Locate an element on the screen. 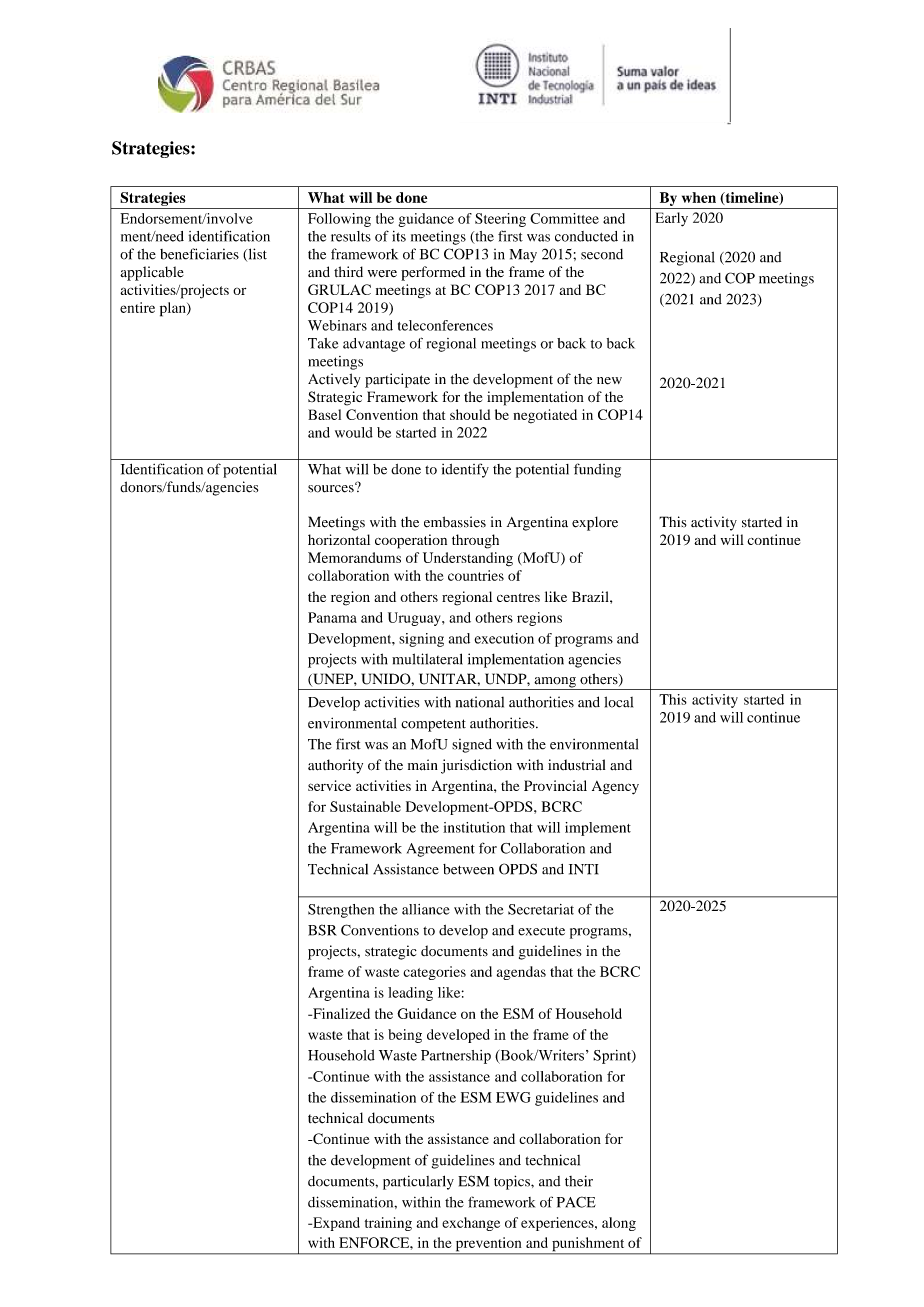 This screenshot has width=924, height=1307. competent is located at coordinates (433, 725).
